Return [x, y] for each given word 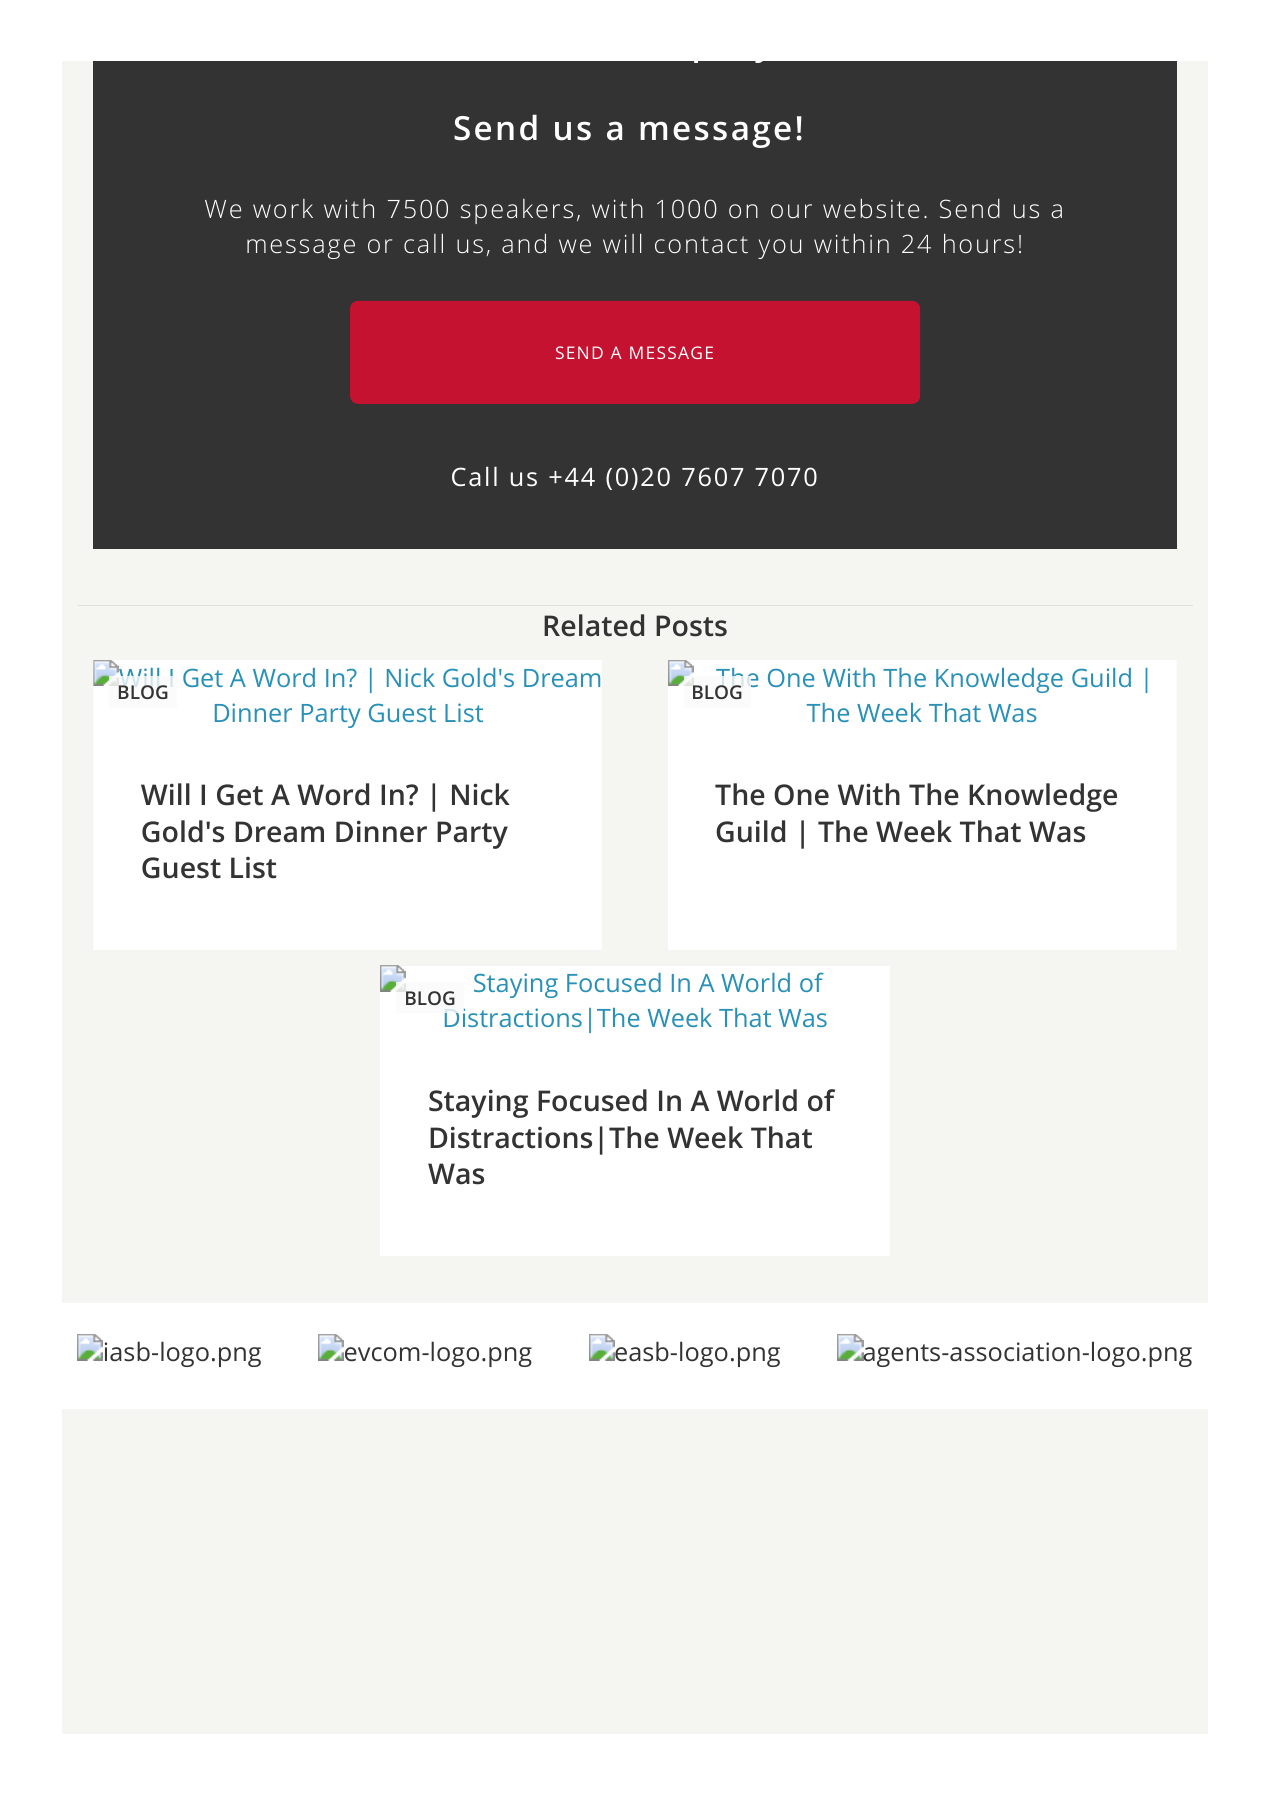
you [779, 249]
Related [594, 625]
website [871, 208]
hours [979, 243]
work [283, 208]
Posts [691, 626]
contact [701, 244]
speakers [517, 211]
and [524, 243]
